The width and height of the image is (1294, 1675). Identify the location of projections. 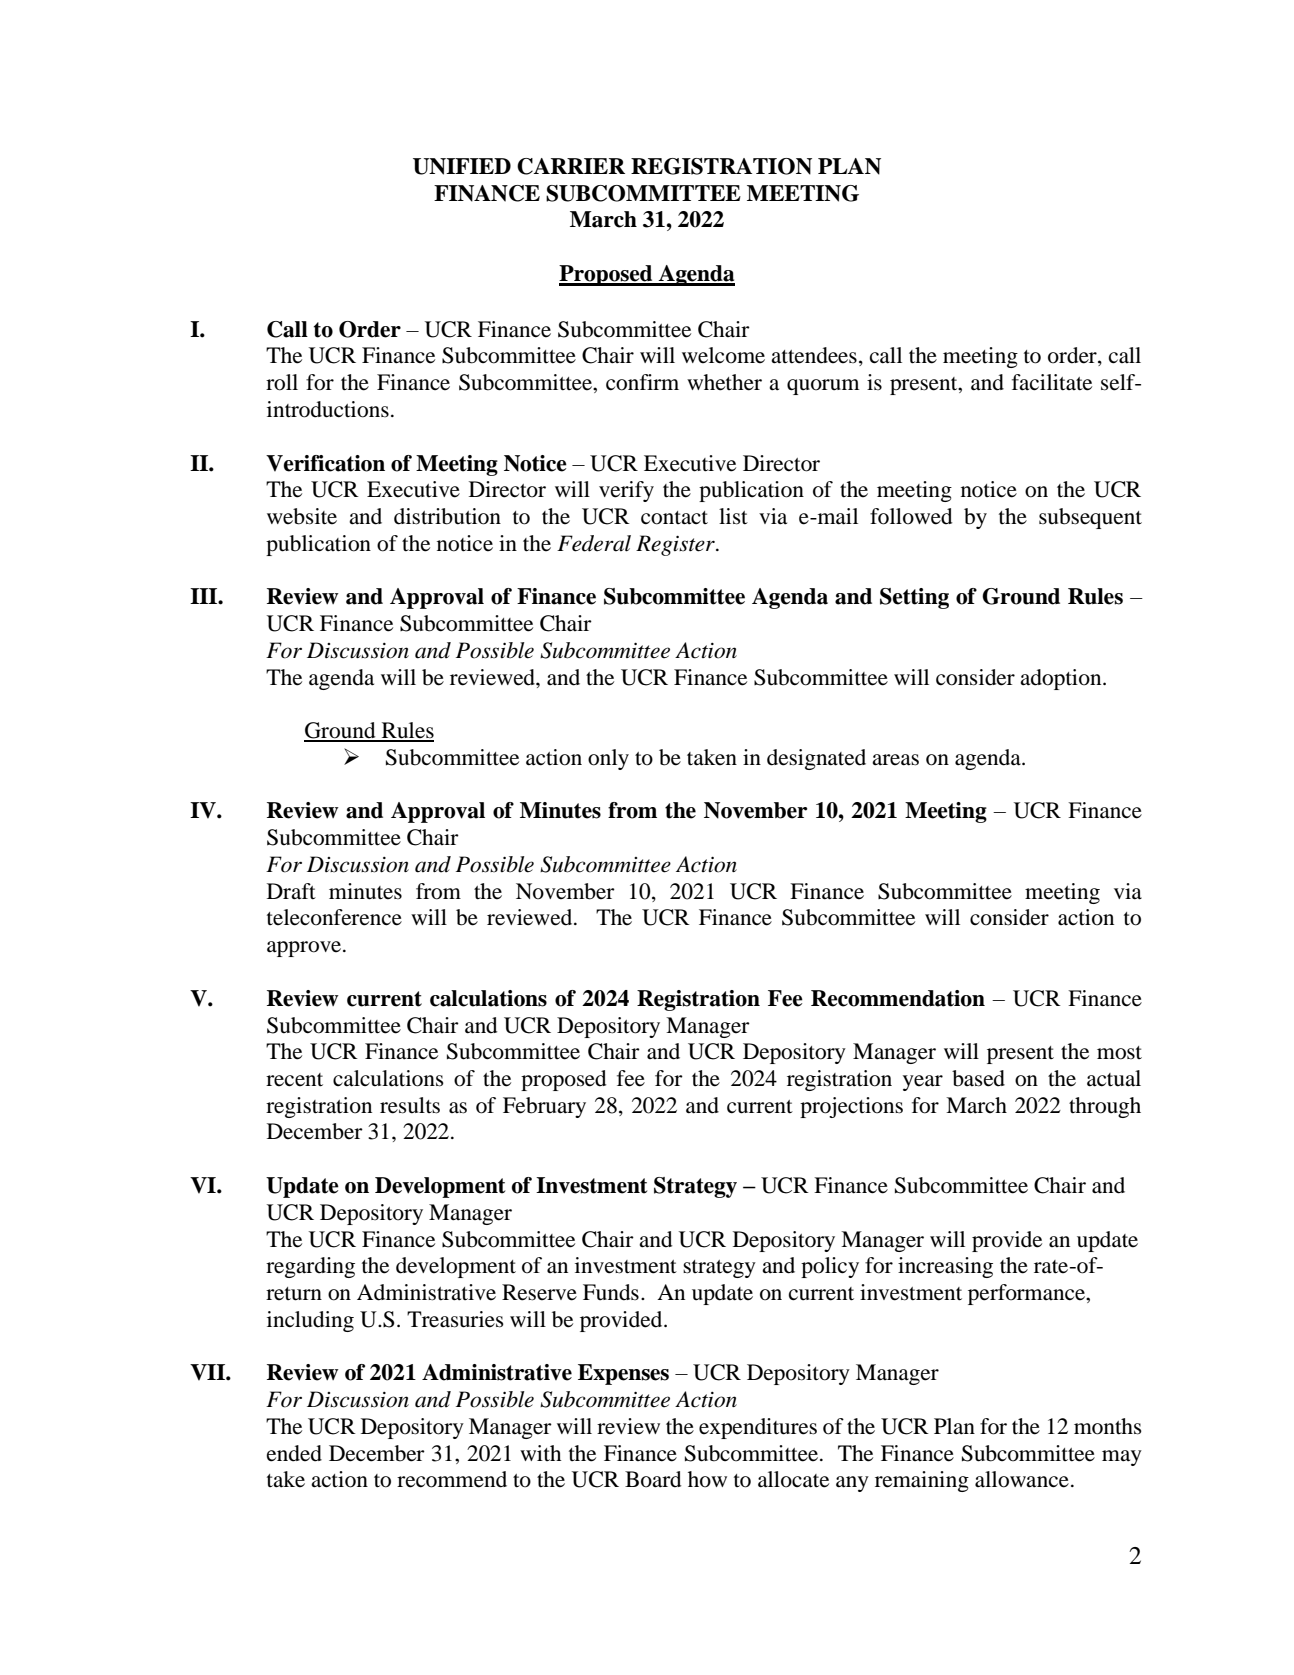
(851, 1107).
